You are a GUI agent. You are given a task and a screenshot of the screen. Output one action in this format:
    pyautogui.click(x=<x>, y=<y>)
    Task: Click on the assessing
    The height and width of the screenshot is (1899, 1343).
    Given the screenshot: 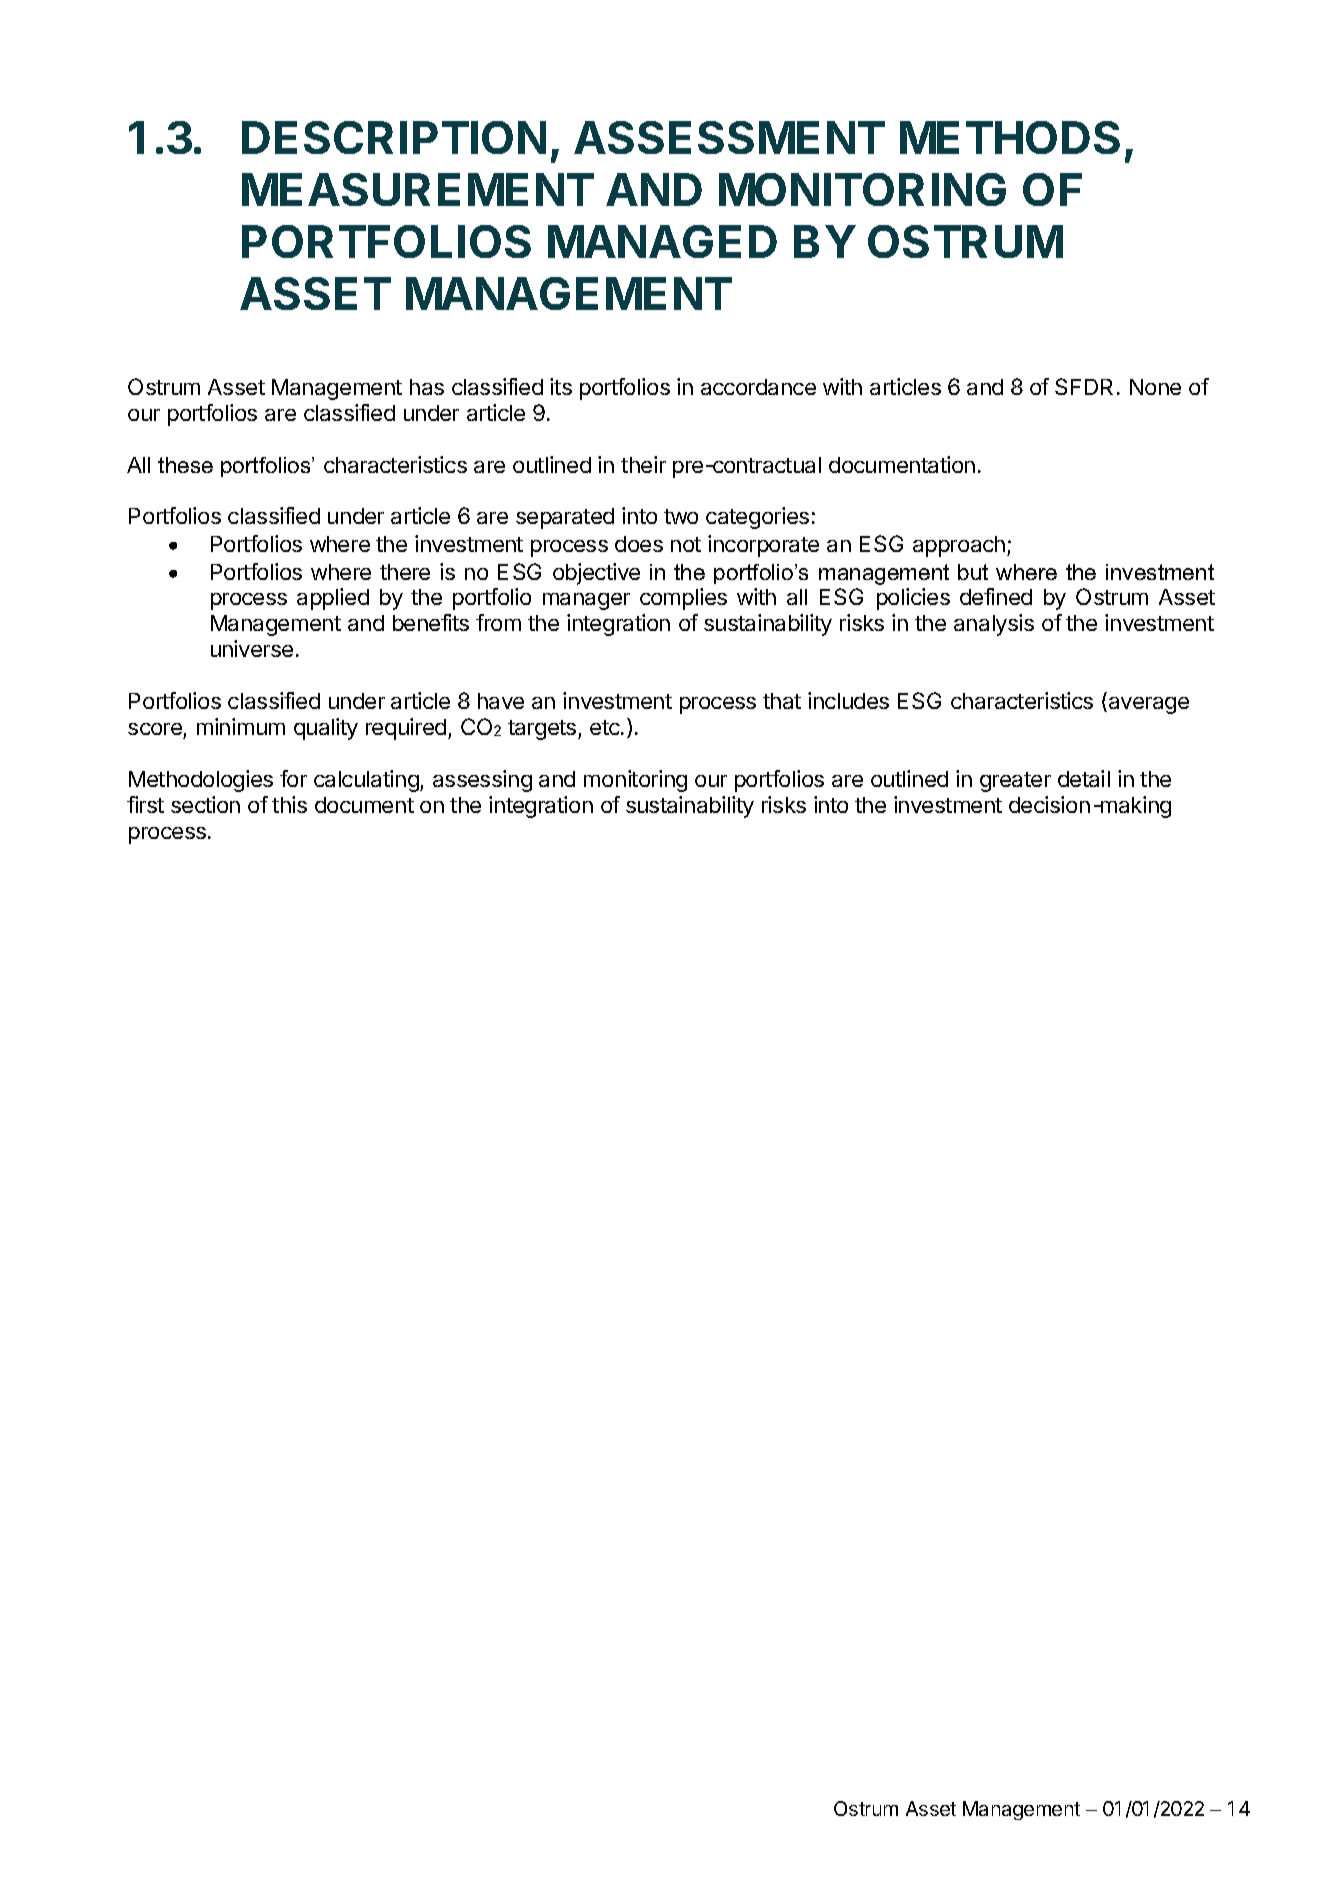 What is the action you would take?
    pyautogui.click(x=482, y=781)
